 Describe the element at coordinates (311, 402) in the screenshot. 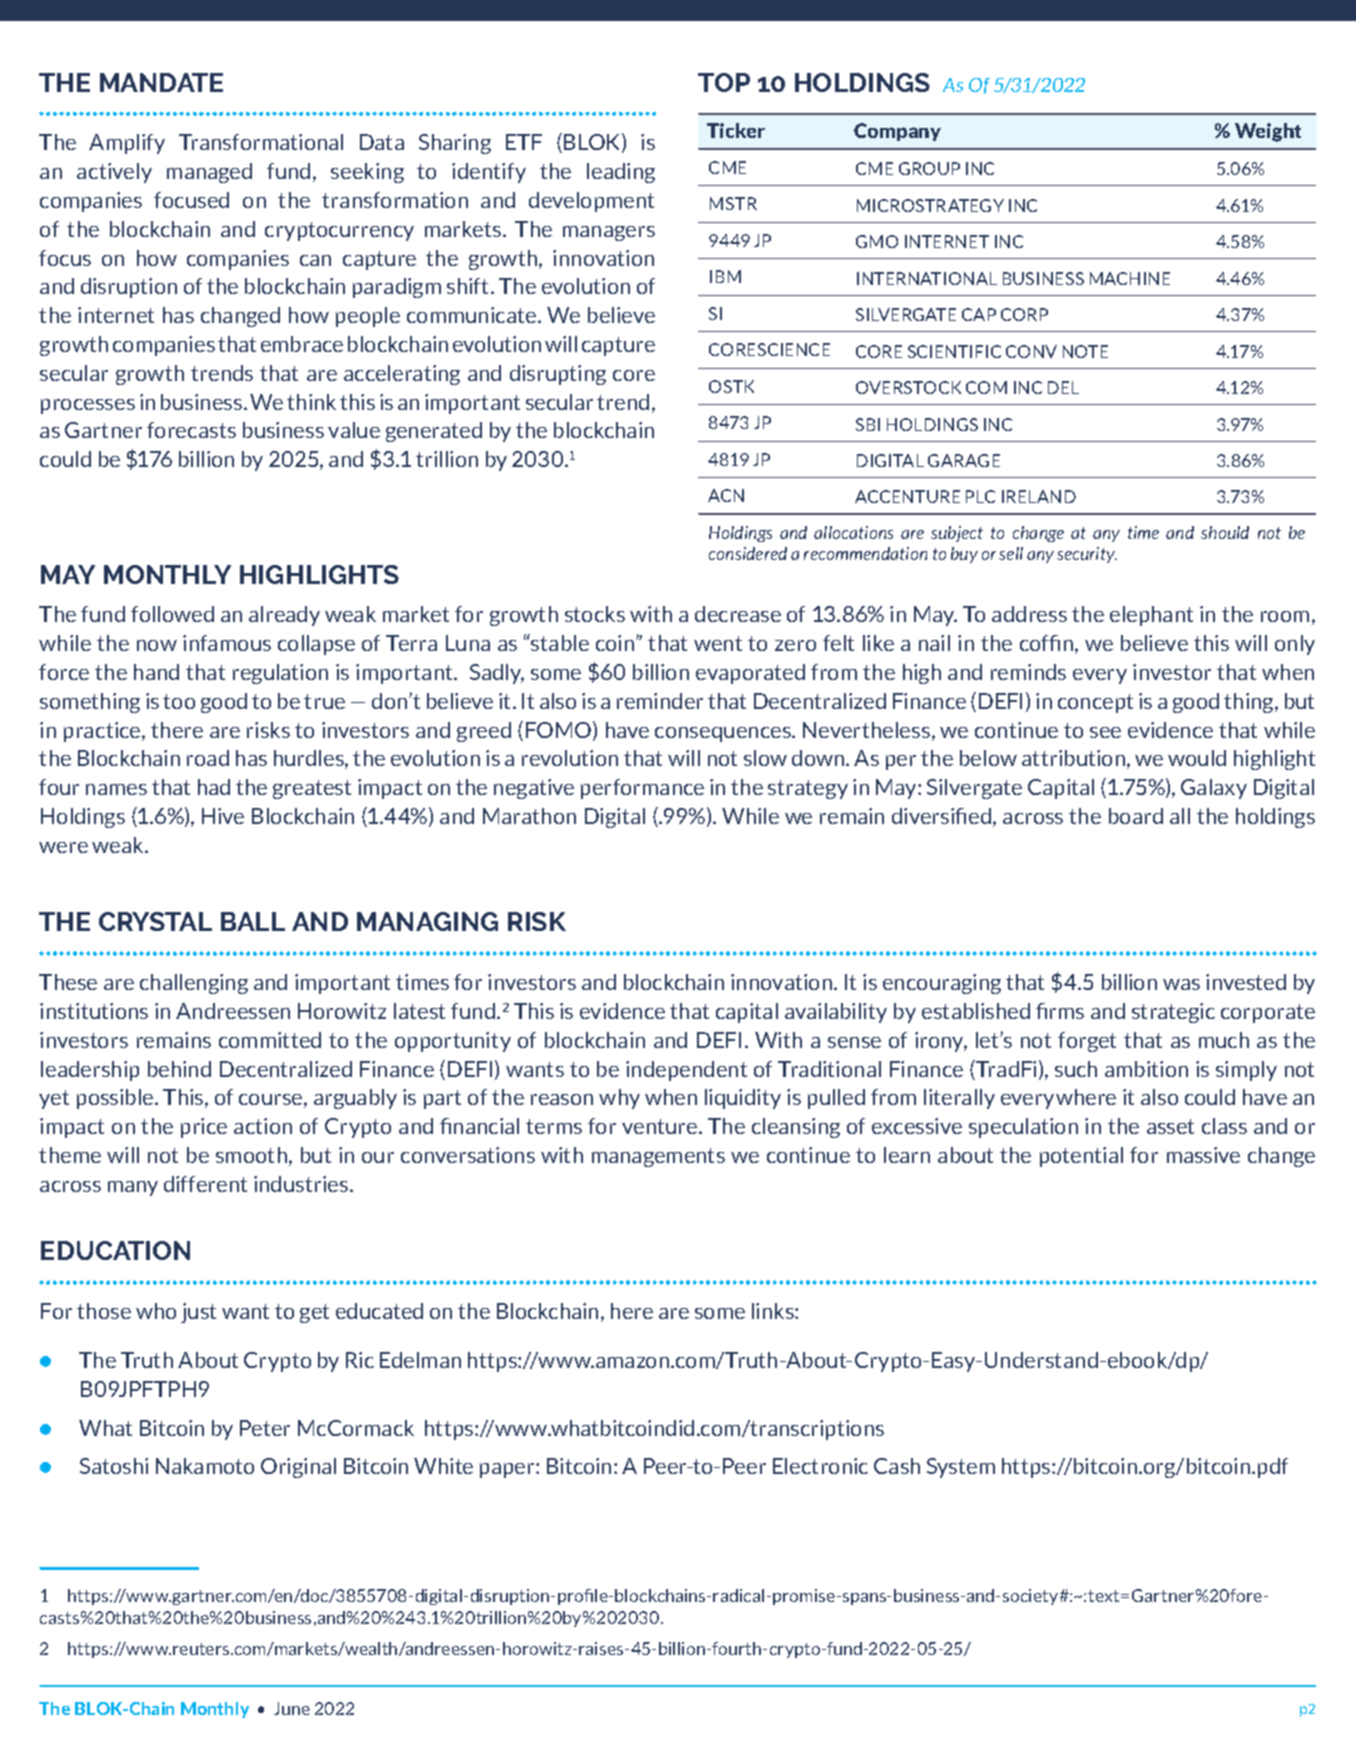

I see `think` at that location.
